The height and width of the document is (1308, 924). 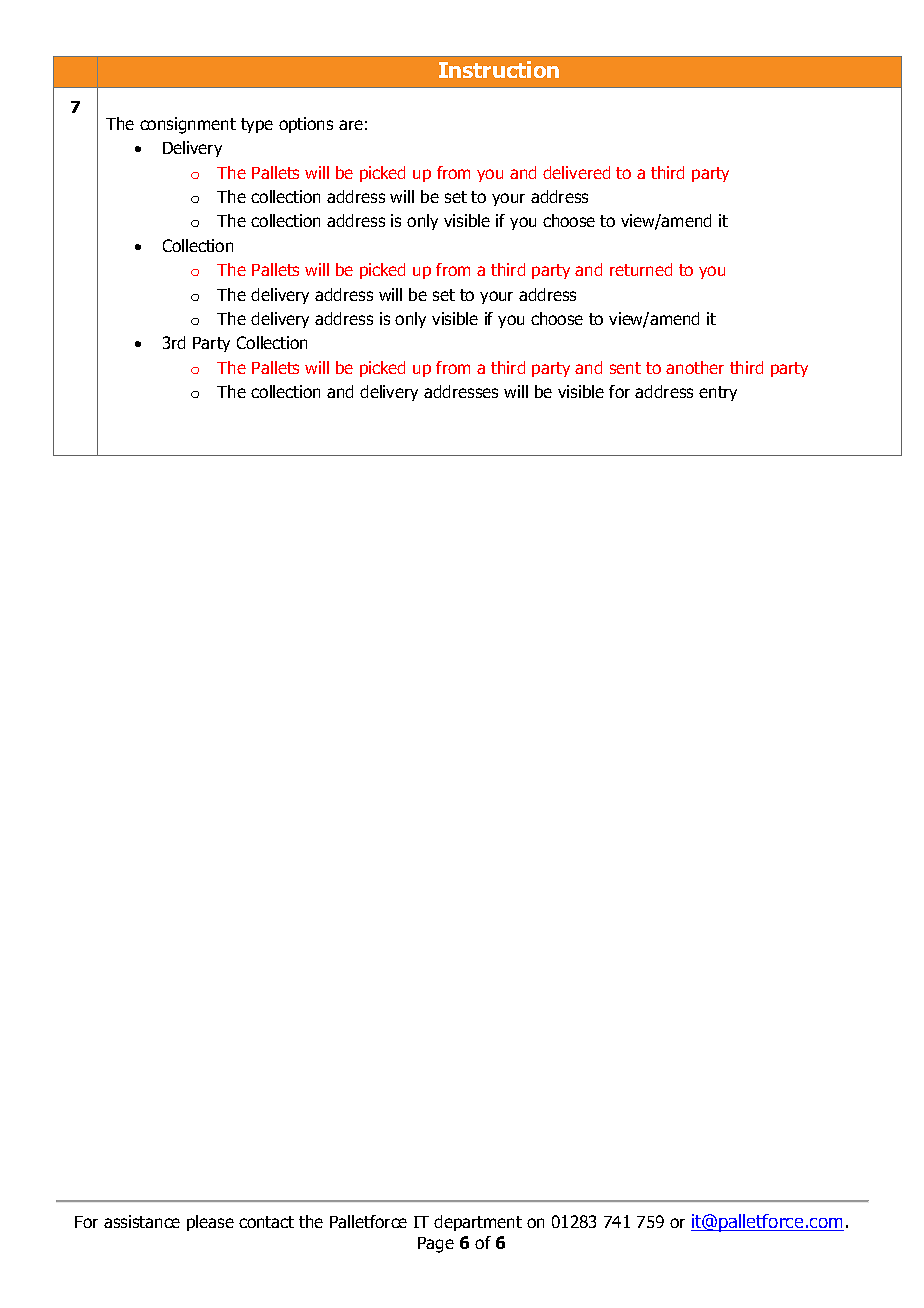 I want to click on type, so click(x=257, y=125).
